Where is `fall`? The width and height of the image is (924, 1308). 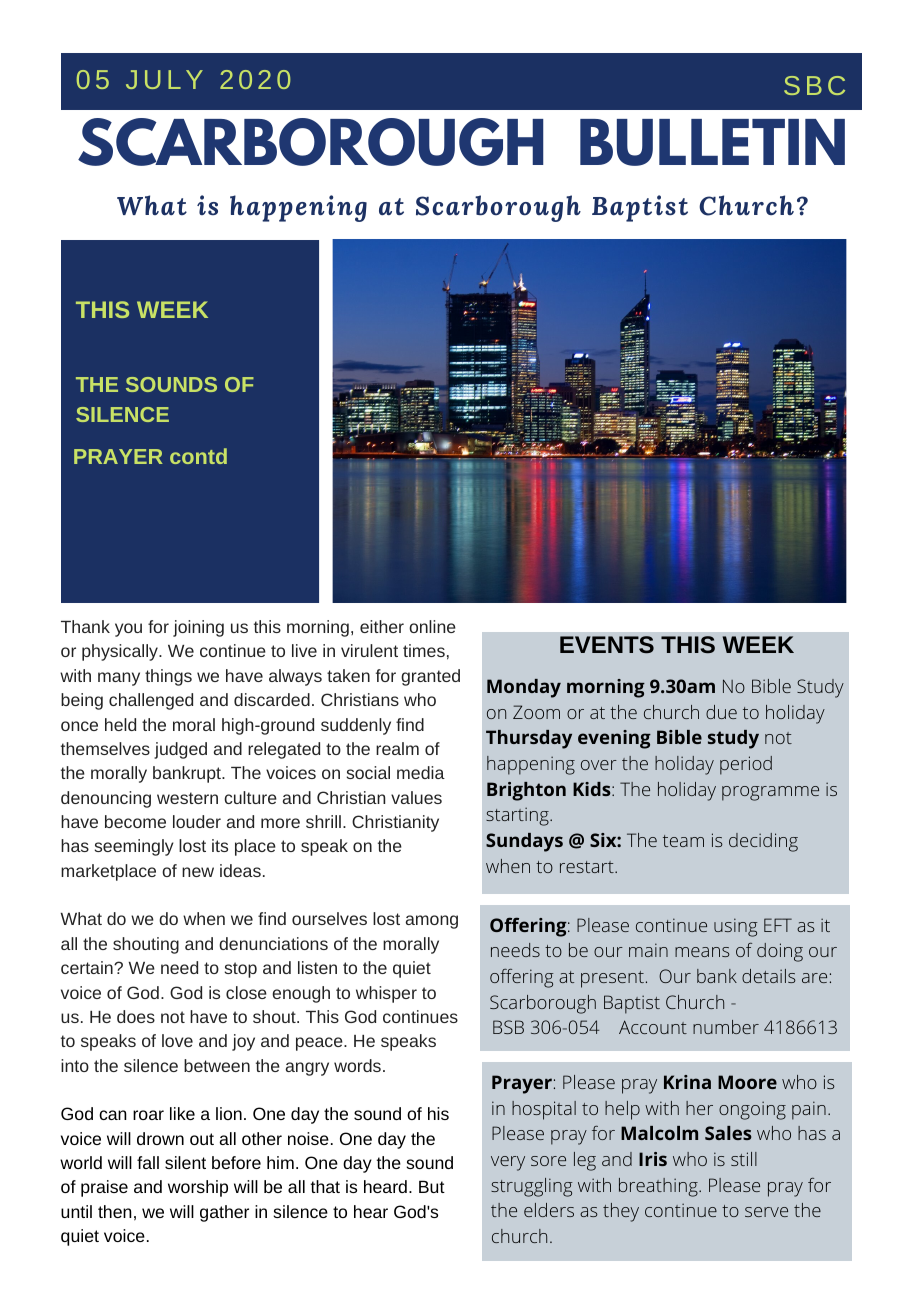 fall is located at coordinates (148, 1162).
